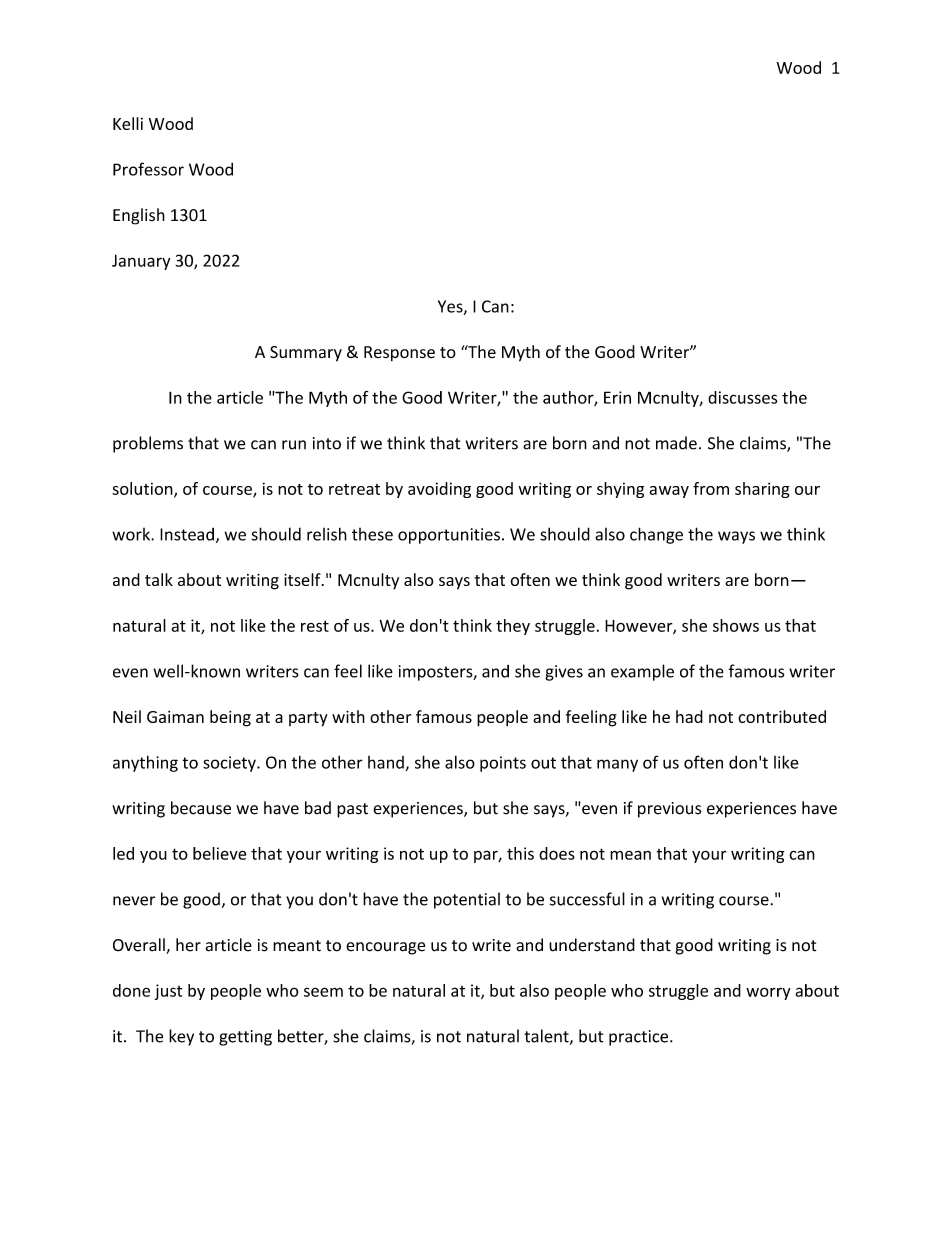  Describe the element at coordinates (617, 397) in the image. I see `Erin` at that location.
